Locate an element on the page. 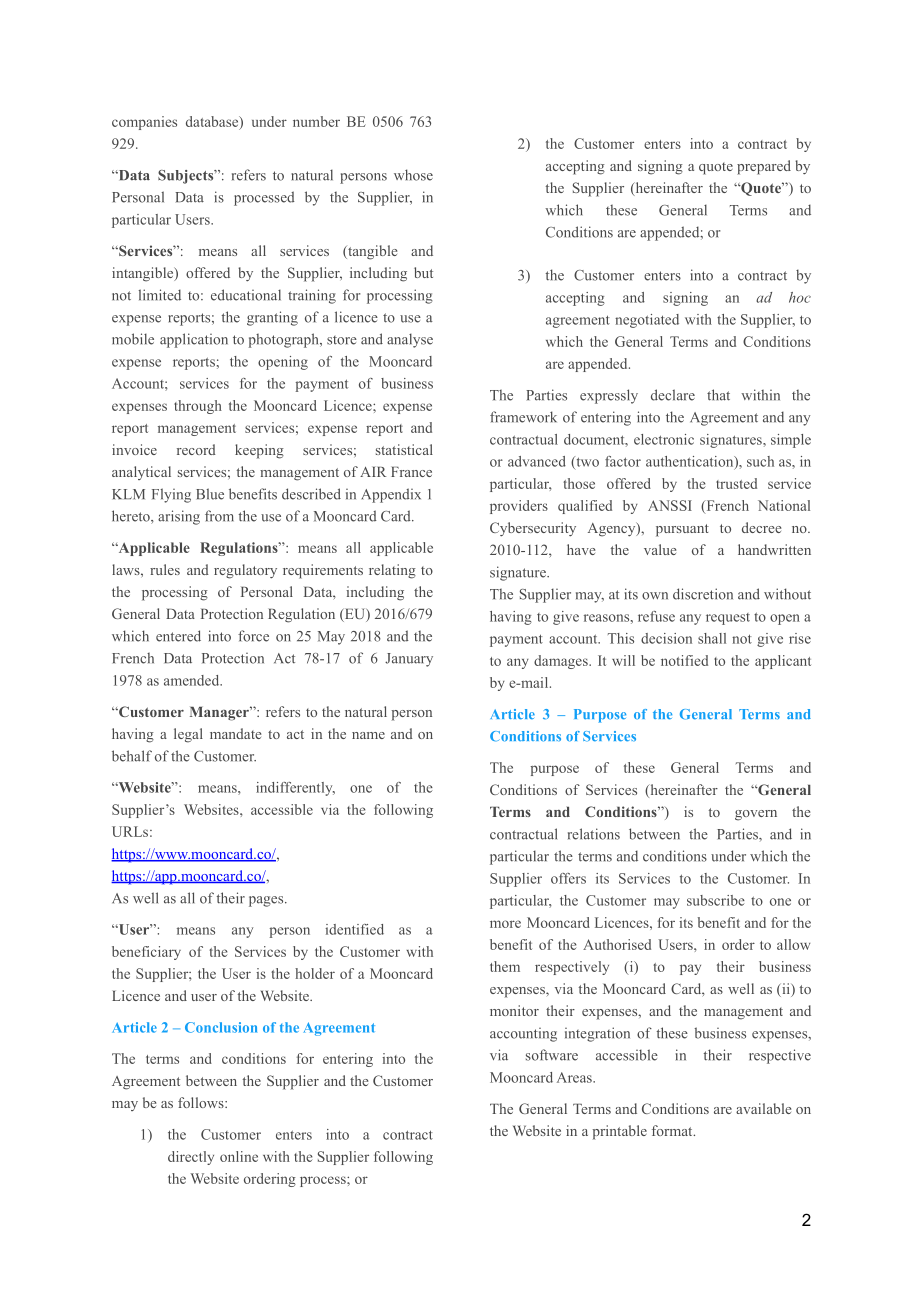 The height and width of the page is (1307, 924). legal is located at coordinates (188, 735).
